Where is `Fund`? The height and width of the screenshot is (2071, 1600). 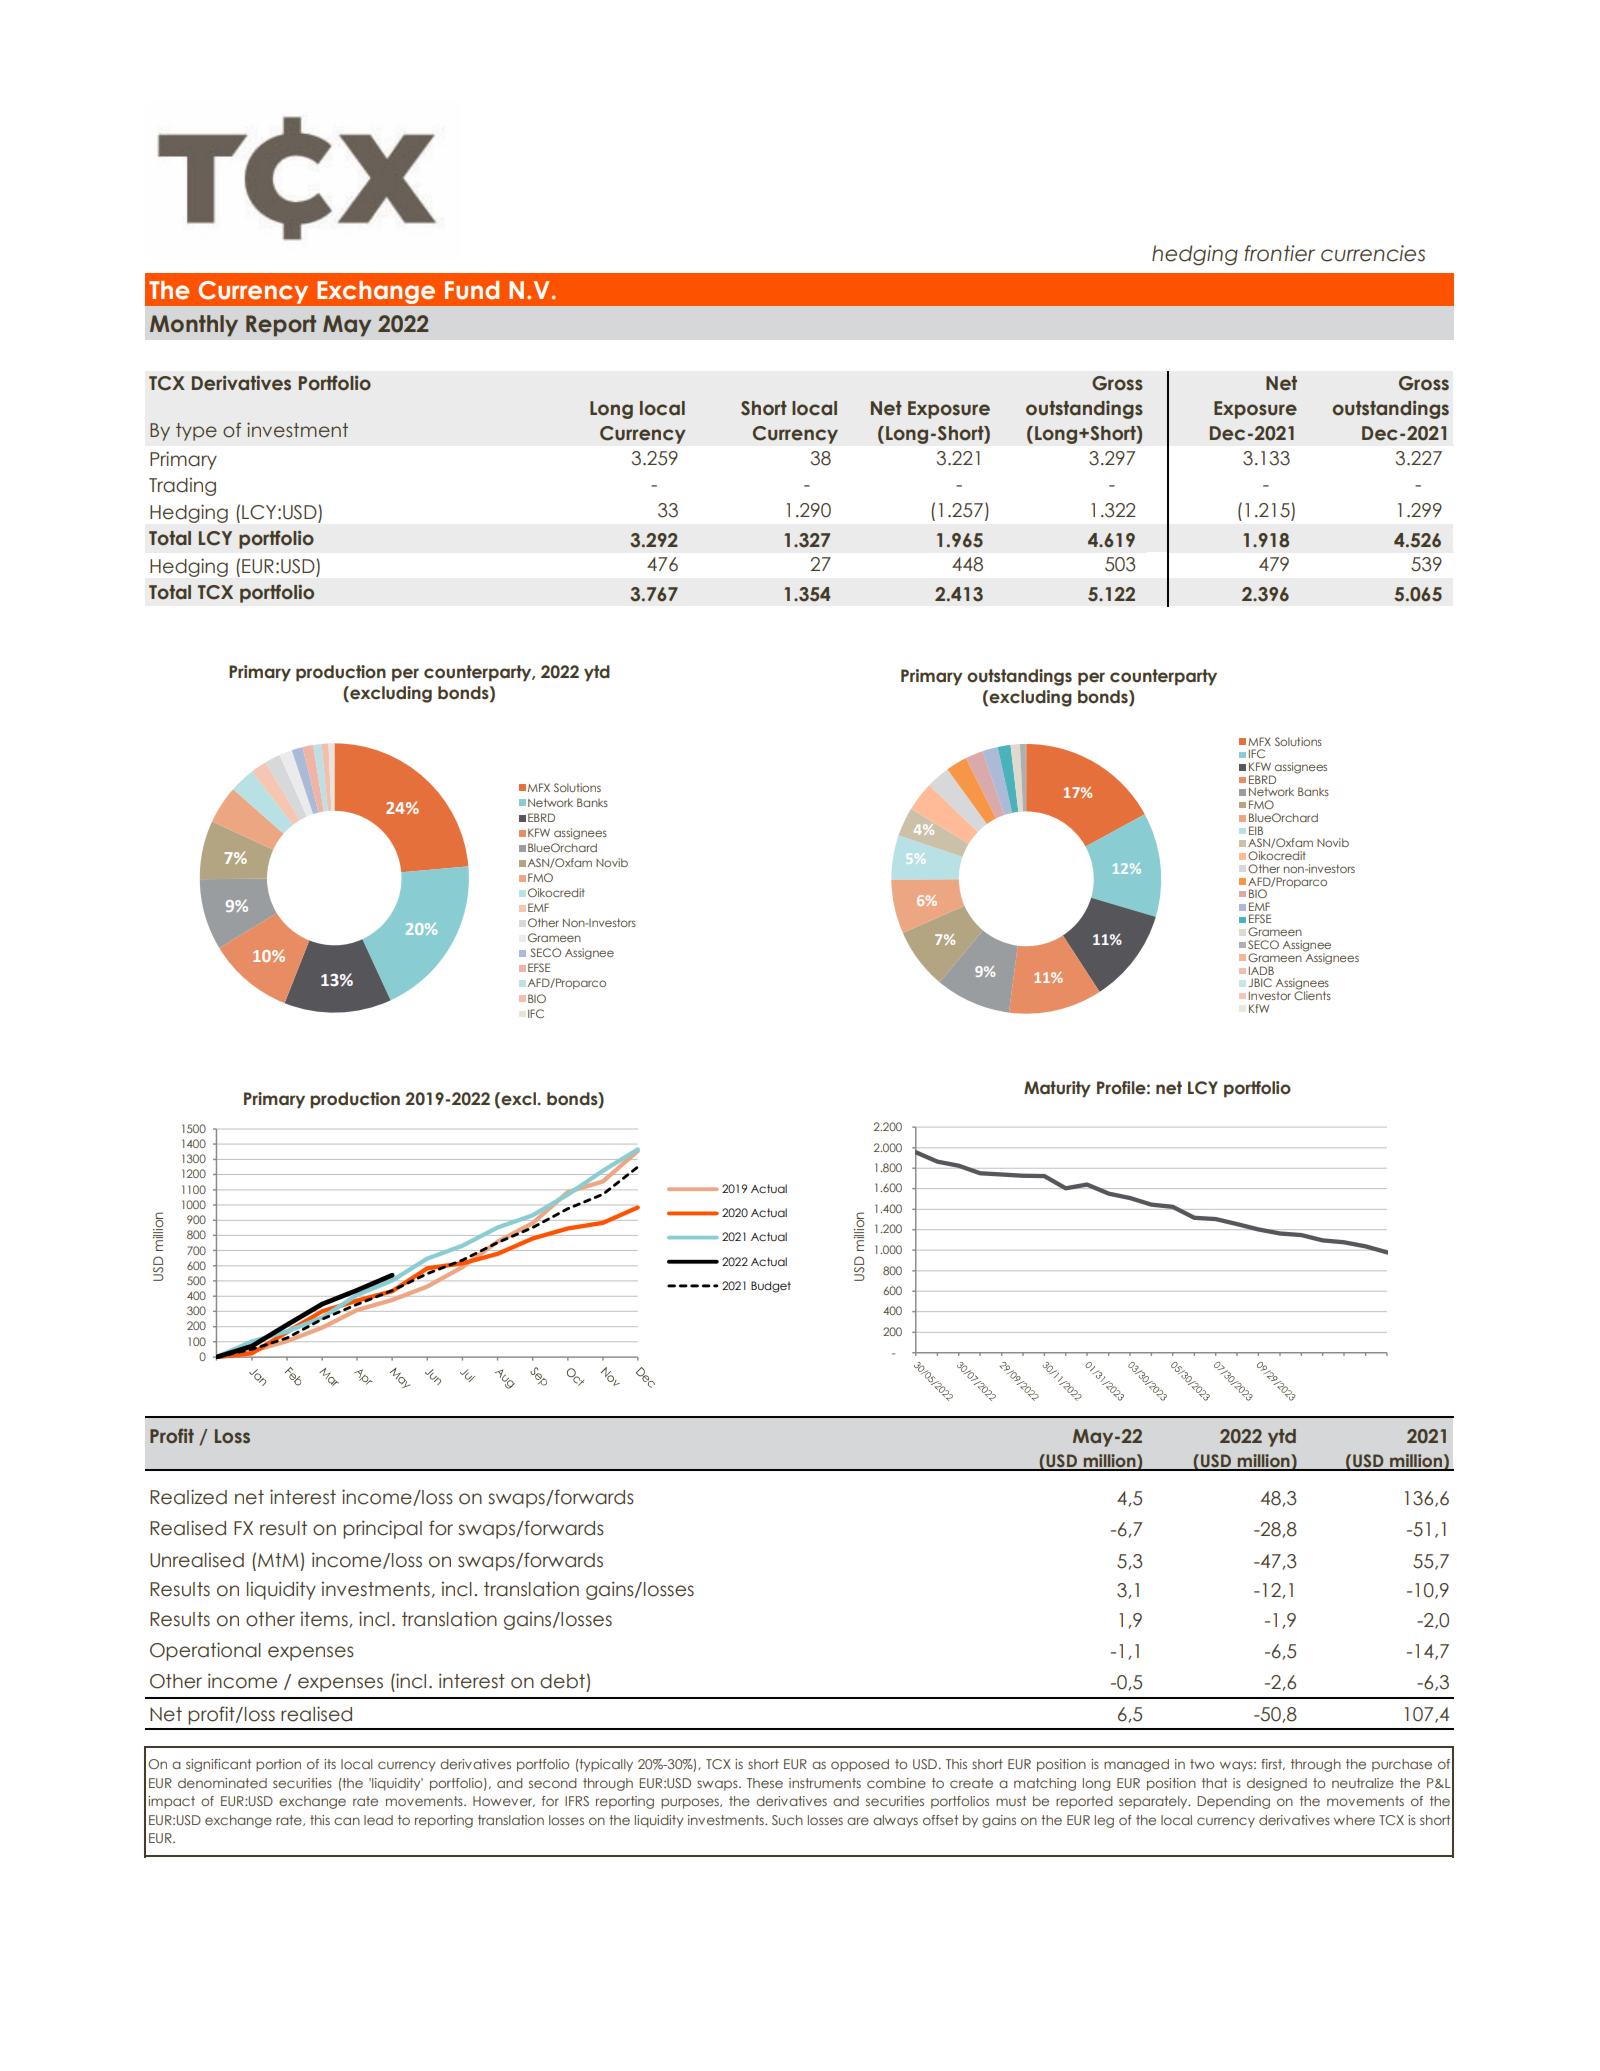
Fund is located at coordinates (472, 290).
